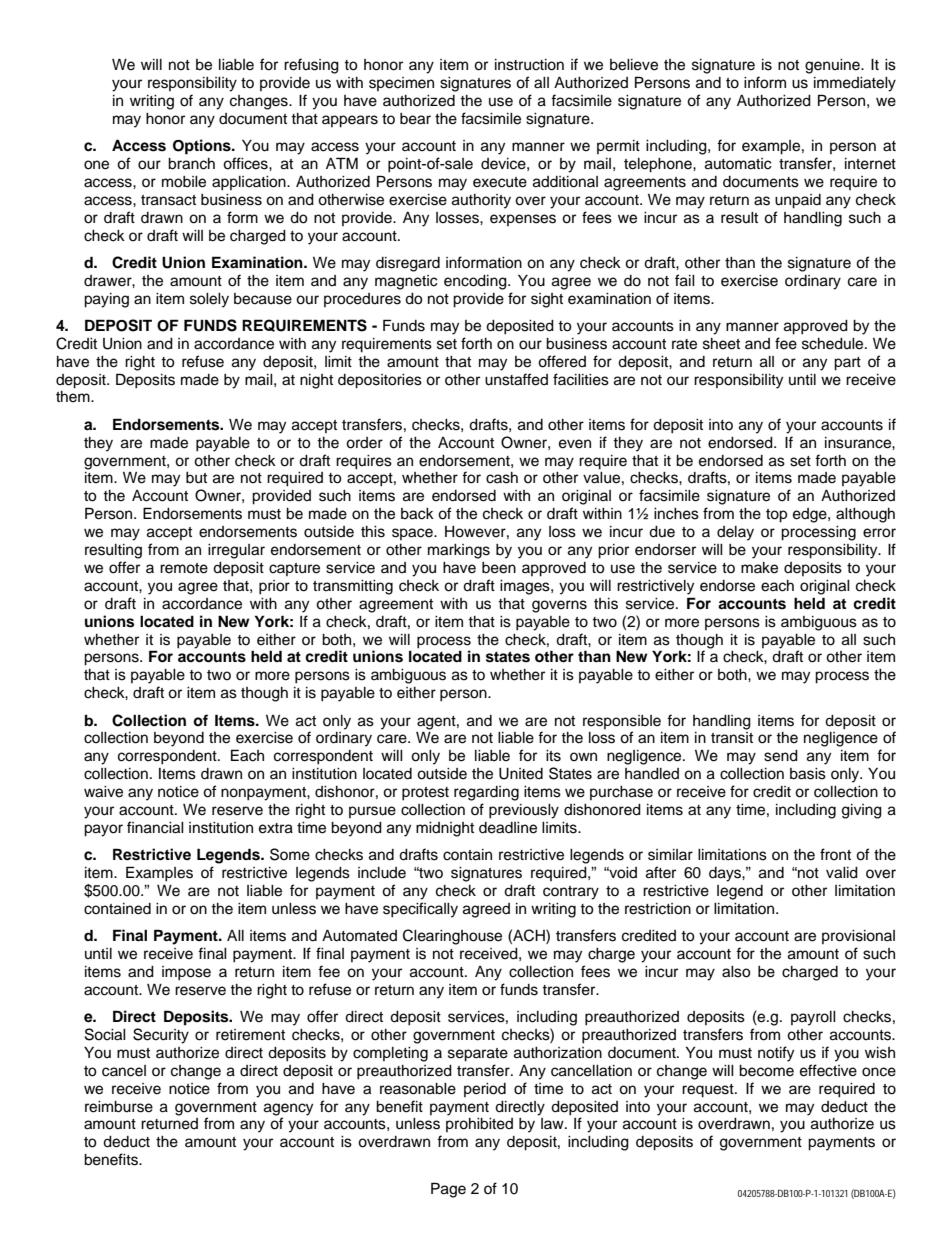 The height and width of the screenshot is (1233, 952). What do you see at coordinates (119, 1107) in the screenshot?
I see `reimburse` at bounding box center [119, 1107].
